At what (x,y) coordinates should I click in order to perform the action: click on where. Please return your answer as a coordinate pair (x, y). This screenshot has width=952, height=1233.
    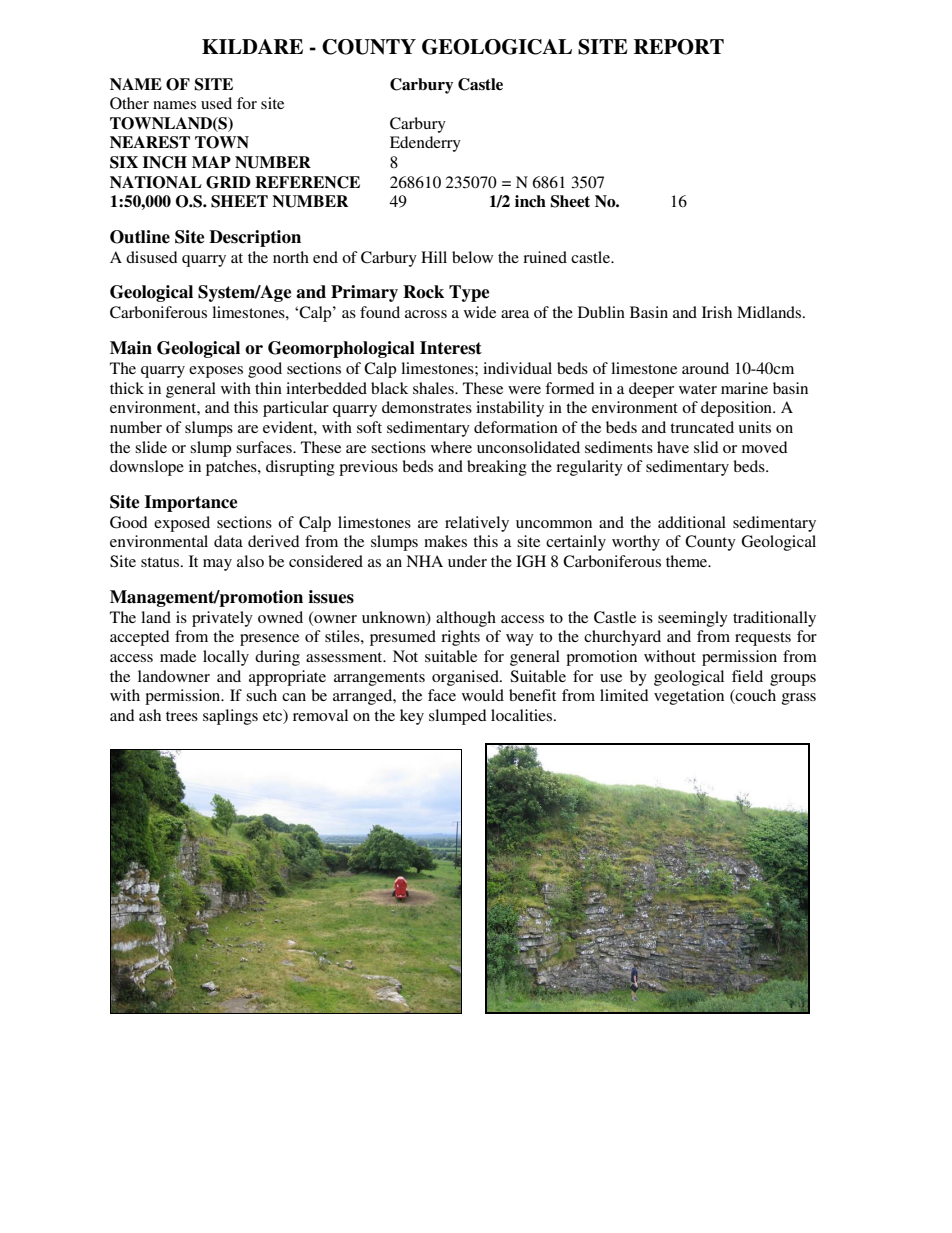
    Looking at the image, I should click on (451, 447).
